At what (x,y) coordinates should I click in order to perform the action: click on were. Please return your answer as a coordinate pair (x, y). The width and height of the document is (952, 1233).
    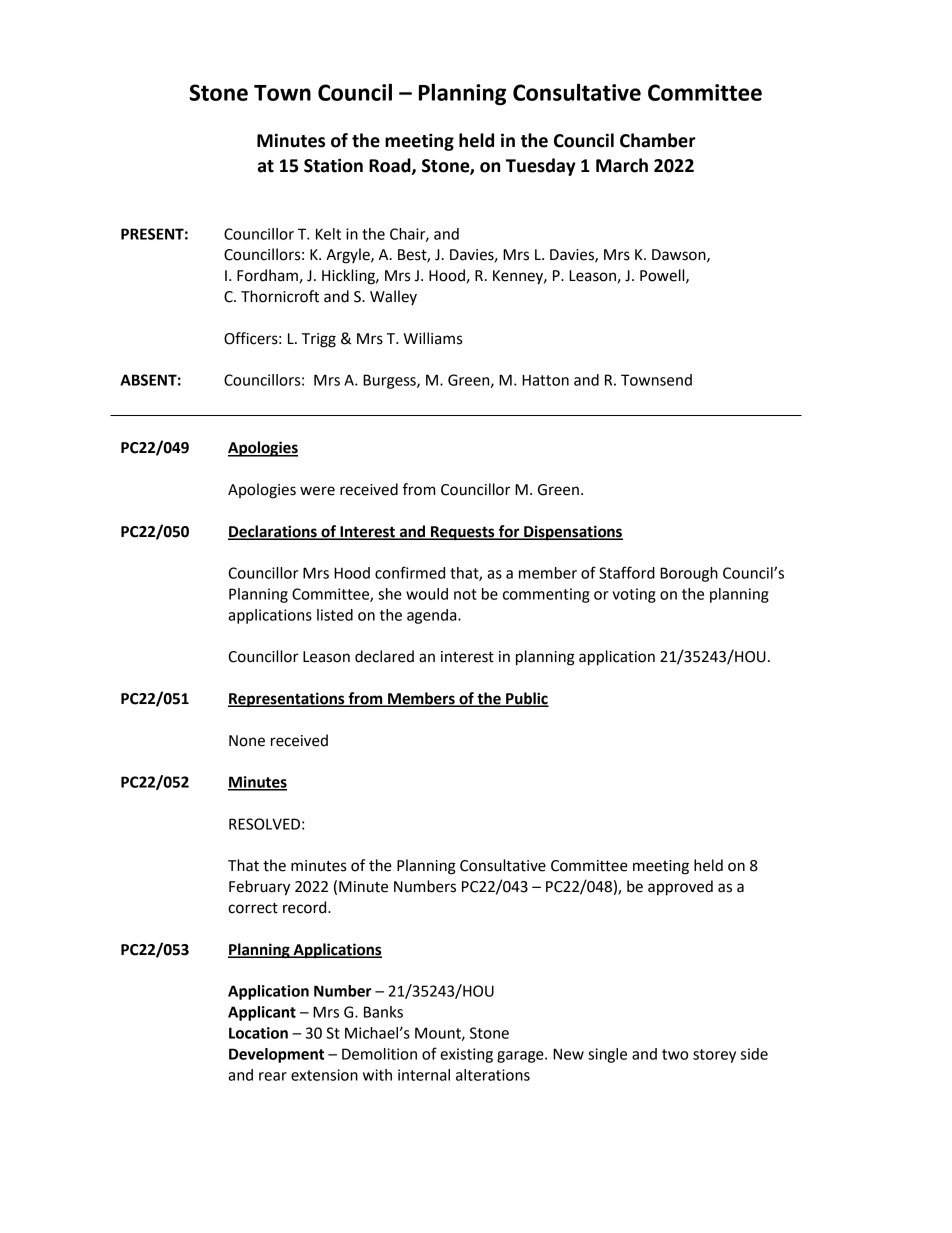
    Looking at the image, I should click on (317, 491).
